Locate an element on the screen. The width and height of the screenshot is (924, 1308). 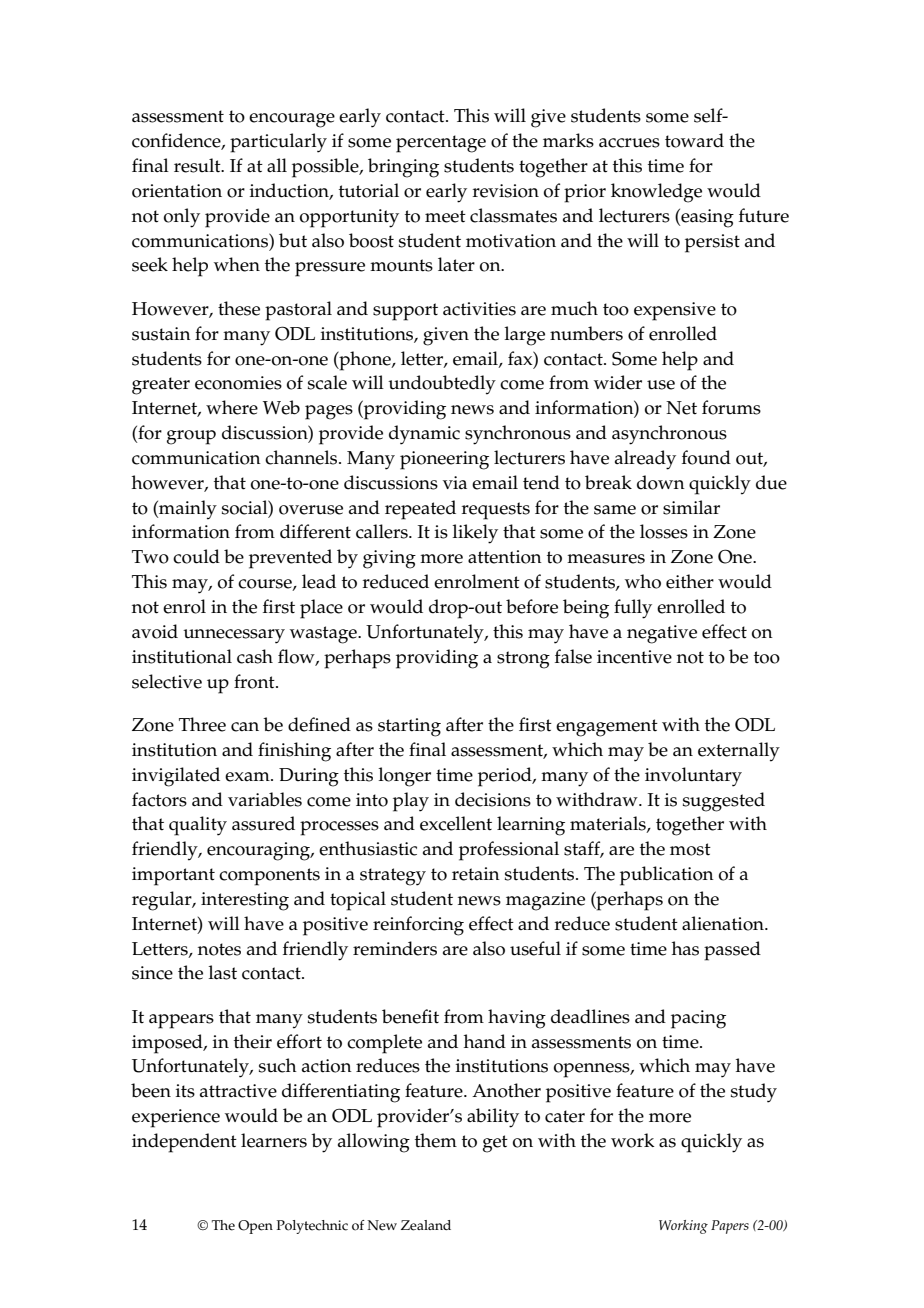
toward is located at coordinates (694, 140).
